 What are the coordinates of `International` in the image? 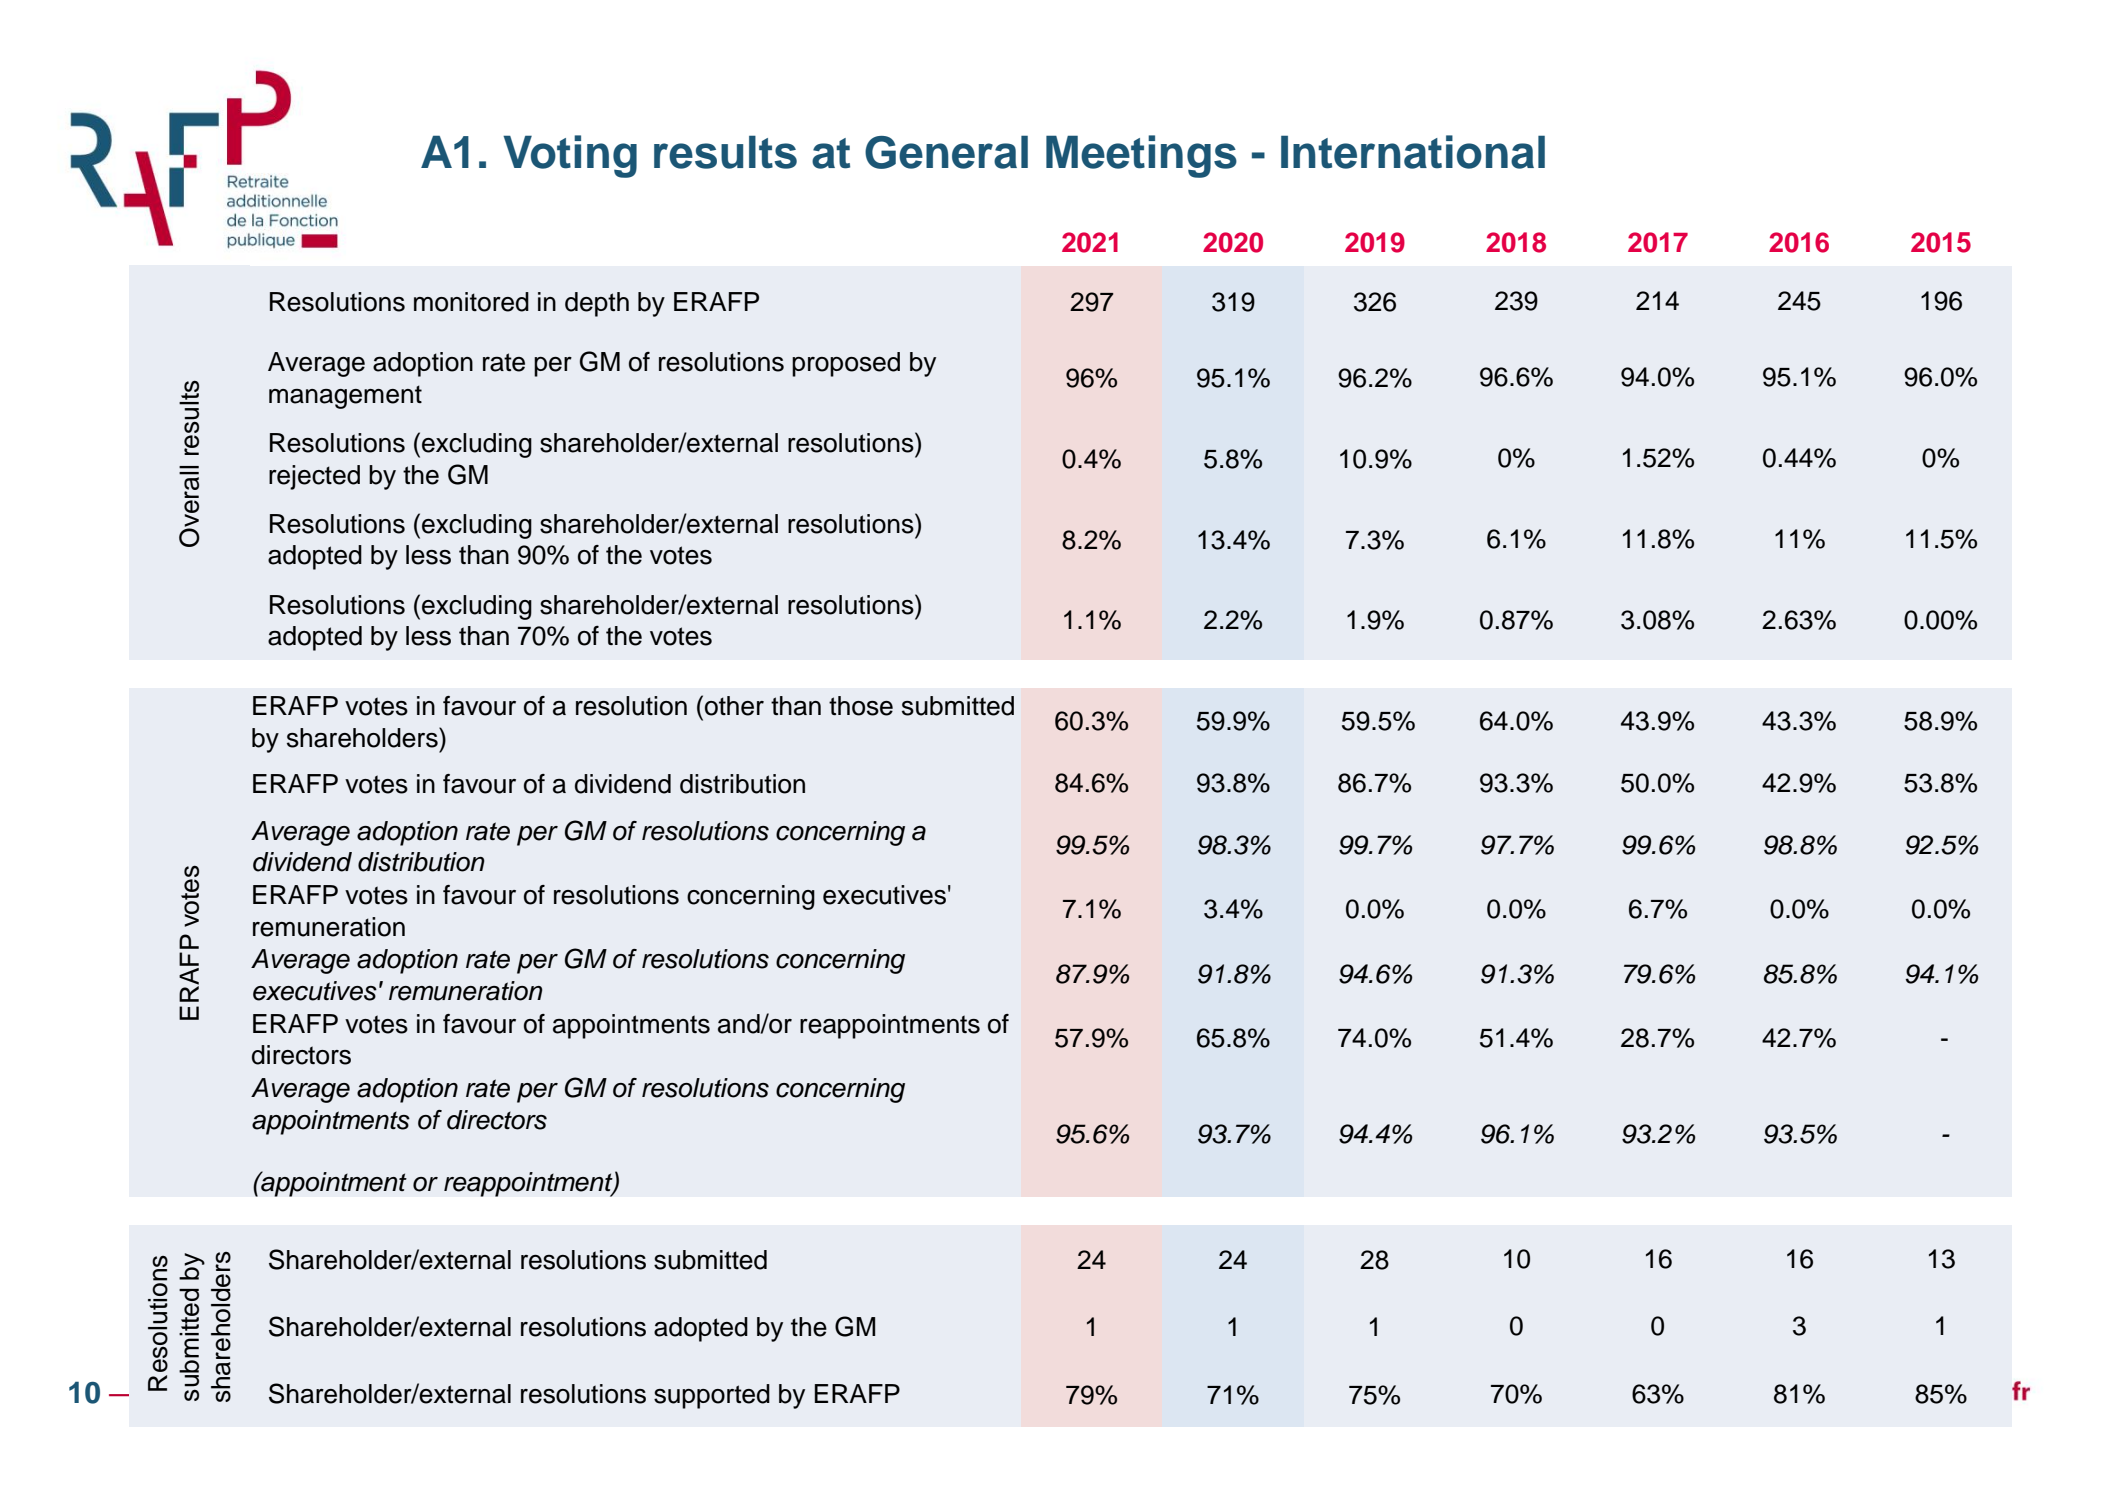 It's located at (1413, 152).
